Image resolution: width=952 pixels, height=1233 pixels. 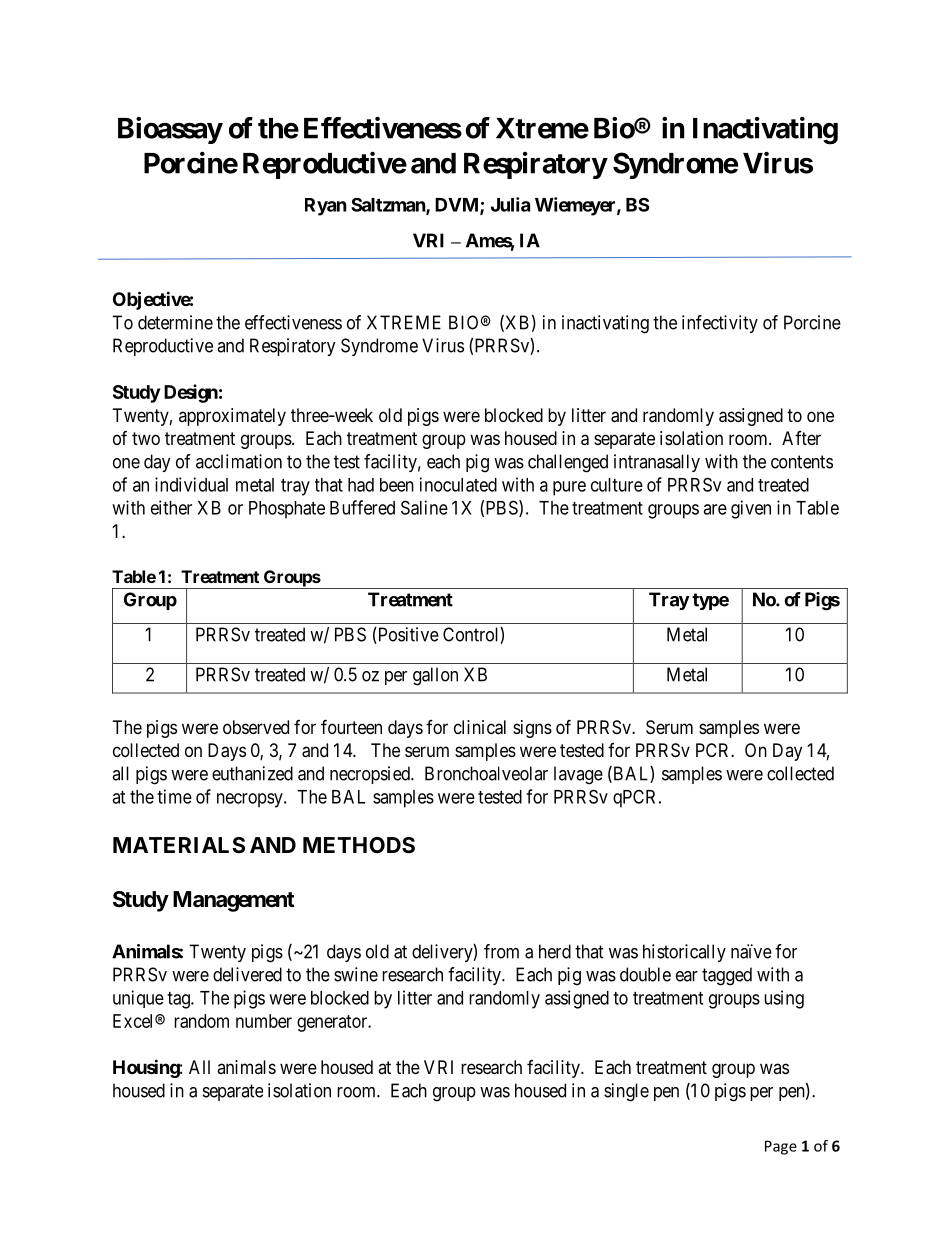 I want to click on lavage, so click(x=578, y=775).
